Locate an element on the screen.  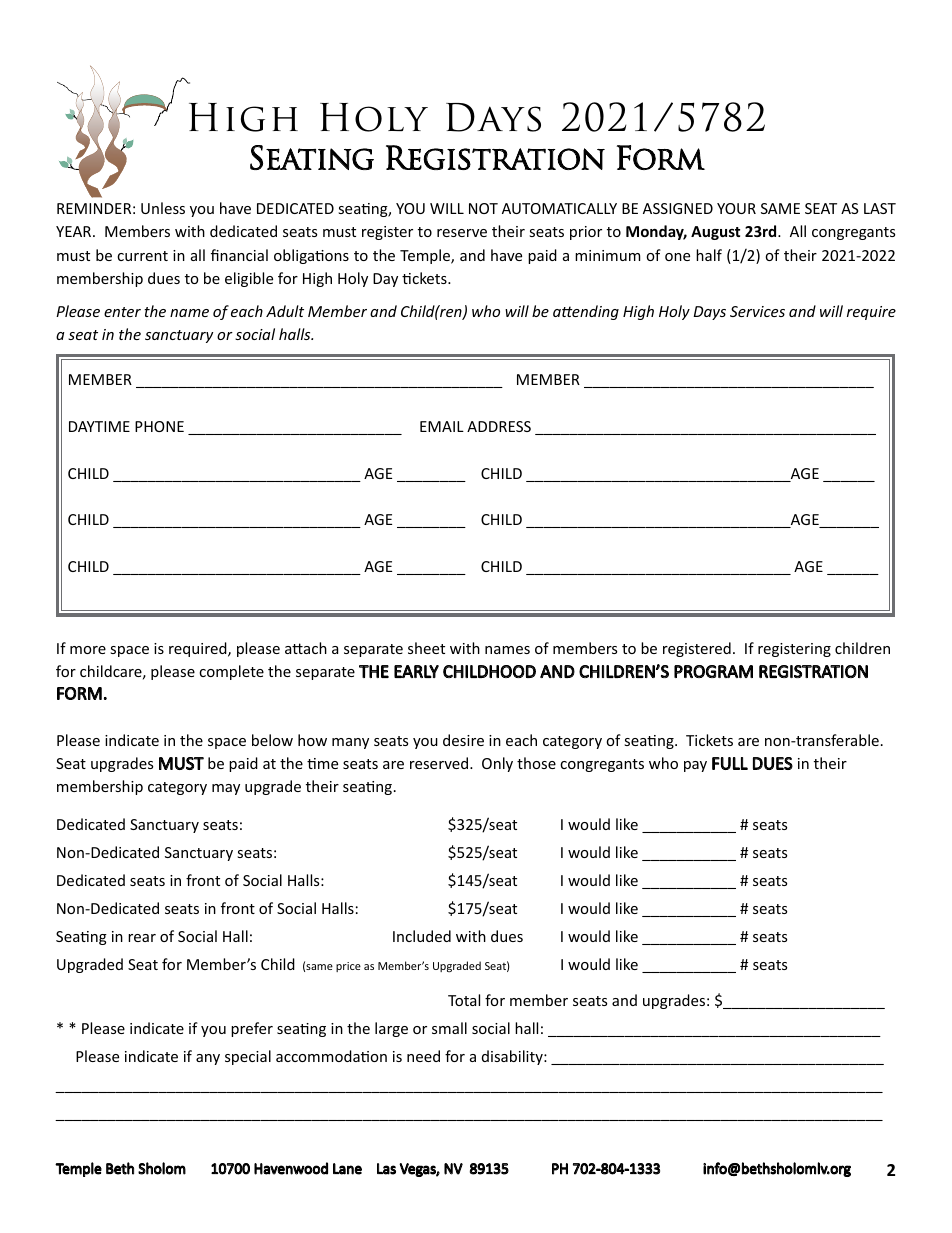
special is located at coordinates (248, 1057).
